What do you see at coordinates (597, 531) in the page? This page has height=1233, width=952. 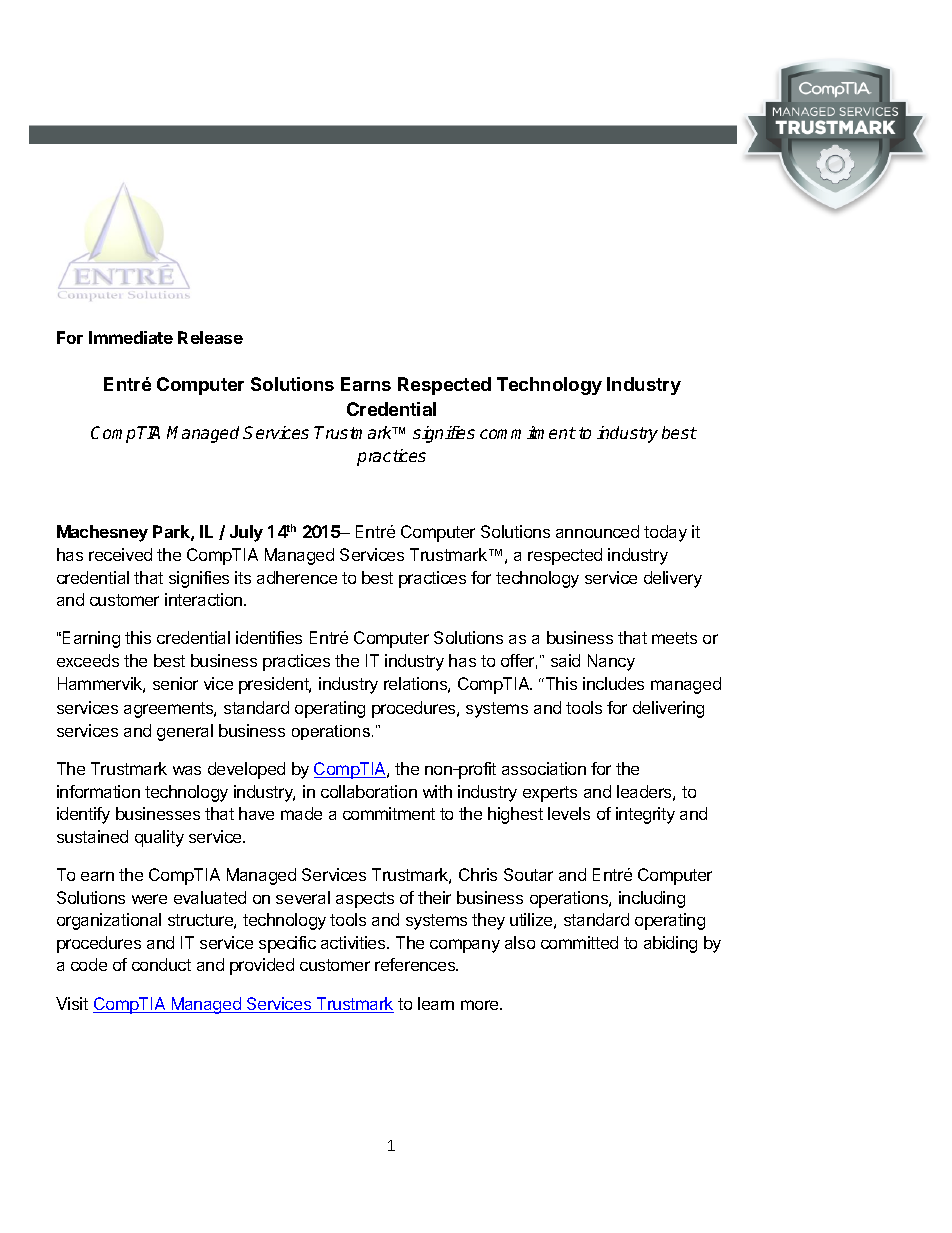 I see `announced` at bounding box center [597, 531].
